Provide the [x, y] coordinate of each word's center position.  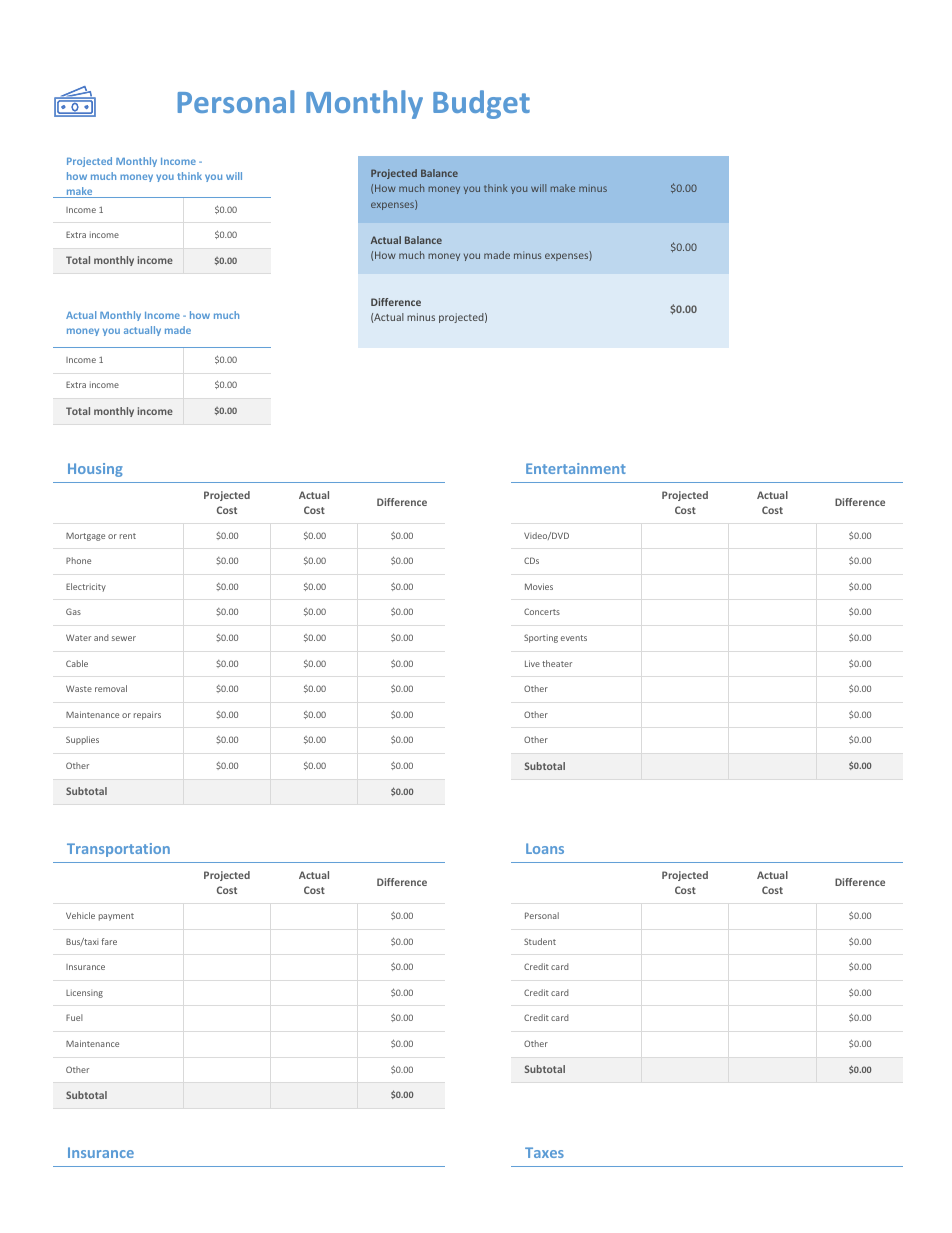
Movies [539, 586]
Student [540, 941]
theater [557, 663]
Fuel [74, 1017]
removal [111, 688]
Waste [79, 688]
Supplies [82, 740]
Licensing [84, 993]
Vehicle [80, 915]
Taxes [544, 1152]
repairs [147, 715]
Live [532, 663]
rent [128, 536]
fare [109, 941]
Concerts [542, 611]
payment [116, 917]
